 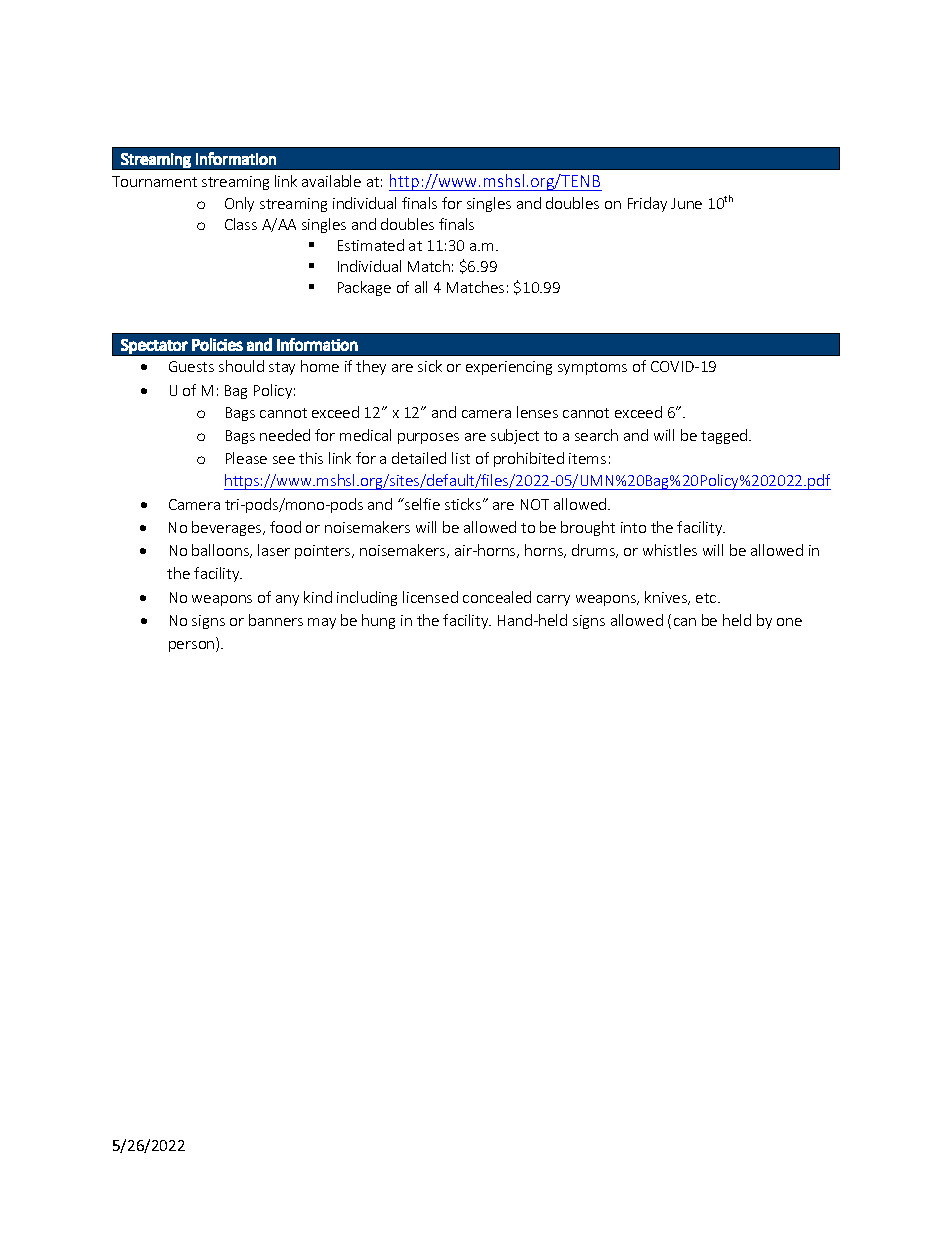 I want to click on hung, so click(x=378, y=621).
